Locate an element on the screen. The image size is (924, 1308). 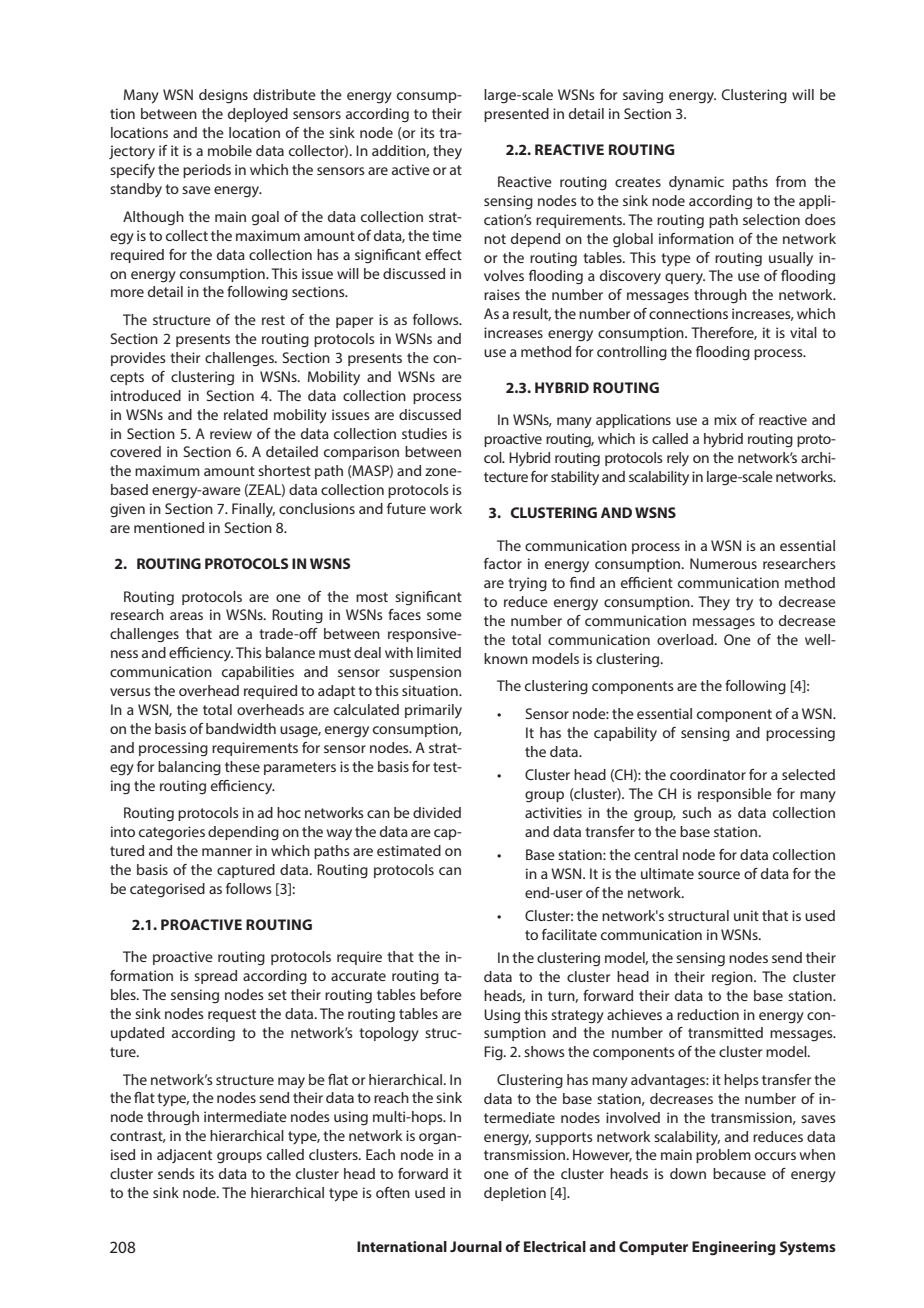
Journal is located at coordinates (476, 1246).
